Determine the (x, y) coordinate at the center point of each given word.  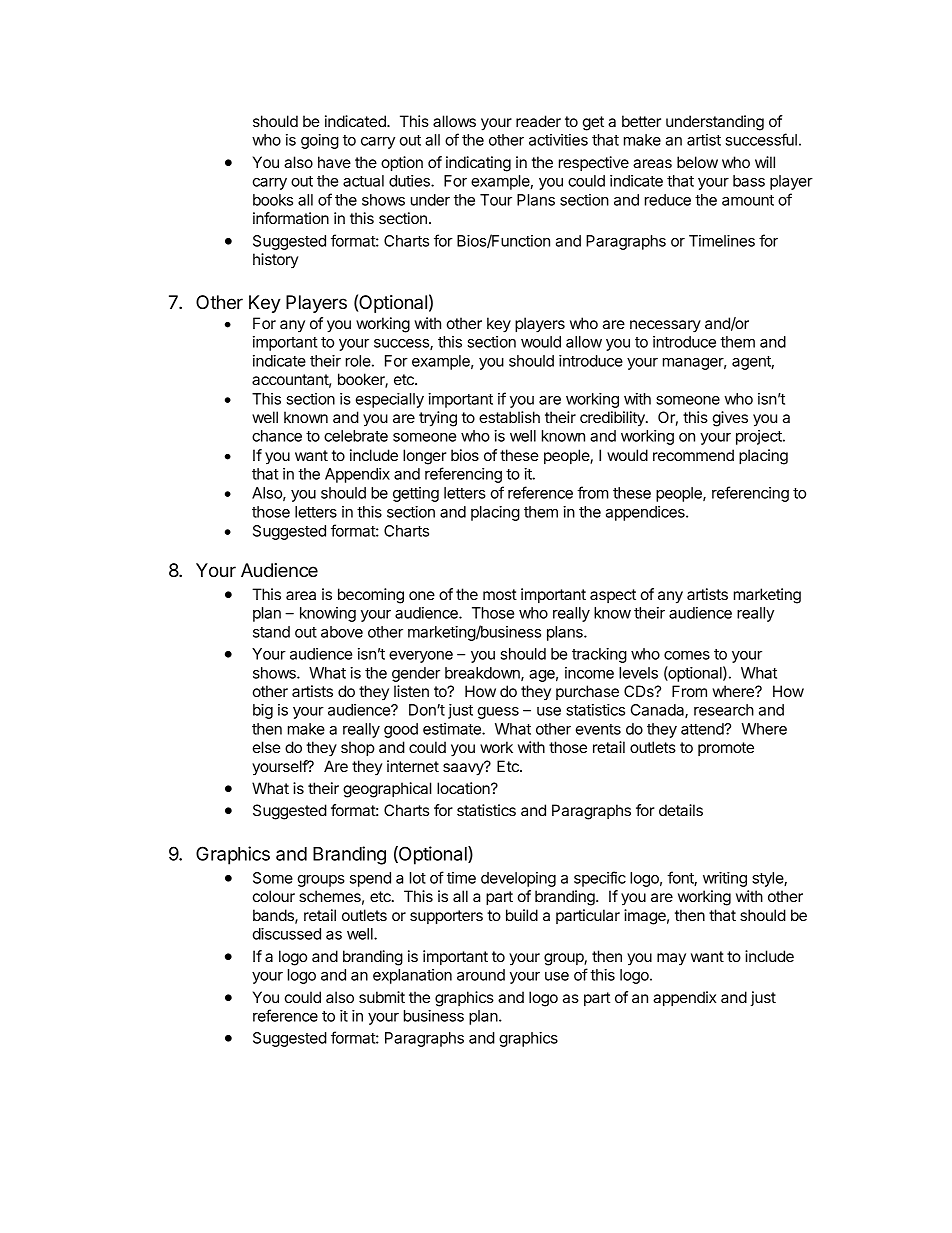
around (481, 975)
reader (538, 121)
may (671, 959)
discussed (287, 934)
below (697, 162)
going (320, 141)
